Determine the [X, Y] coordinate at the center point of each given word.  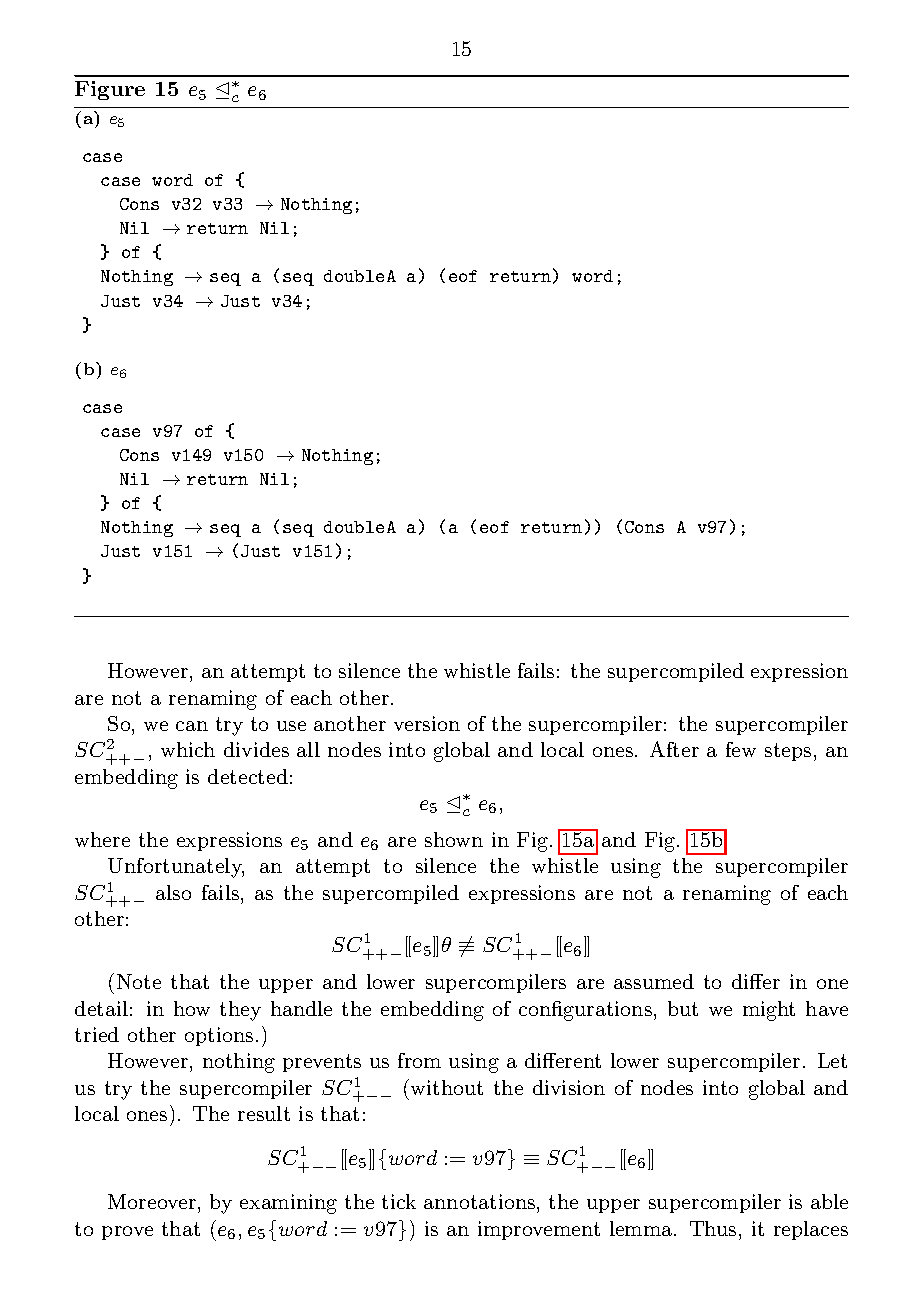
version [427, 723]
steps [788, 752]
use [291, 726]
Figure [110, 90]
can [192, 726]
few [741, 749]
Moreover [153, 1201]
